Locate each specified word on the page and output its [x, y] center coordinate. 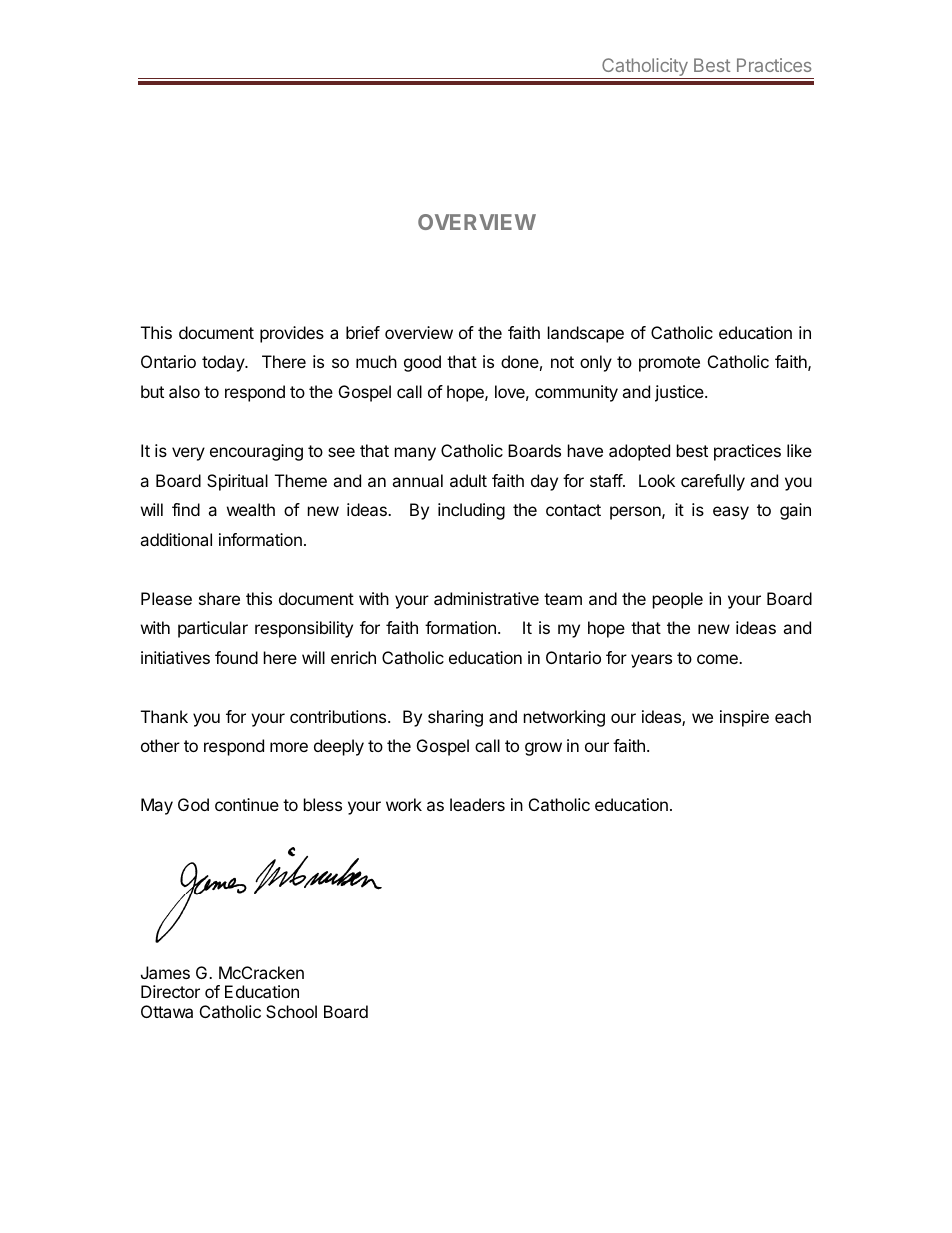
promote [669, 364]
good [422, 363]
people [678, 600]
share [219, 598]
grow [543, 749]
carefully [713, 482]
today [224, 363]
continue [247, 804]
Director [170, 991]
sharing [455, 718]
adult [468, 480]
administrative [486, 598]
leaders [477, 804]
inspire [744, 718]
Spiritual [237, 482]
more [289, 747]
